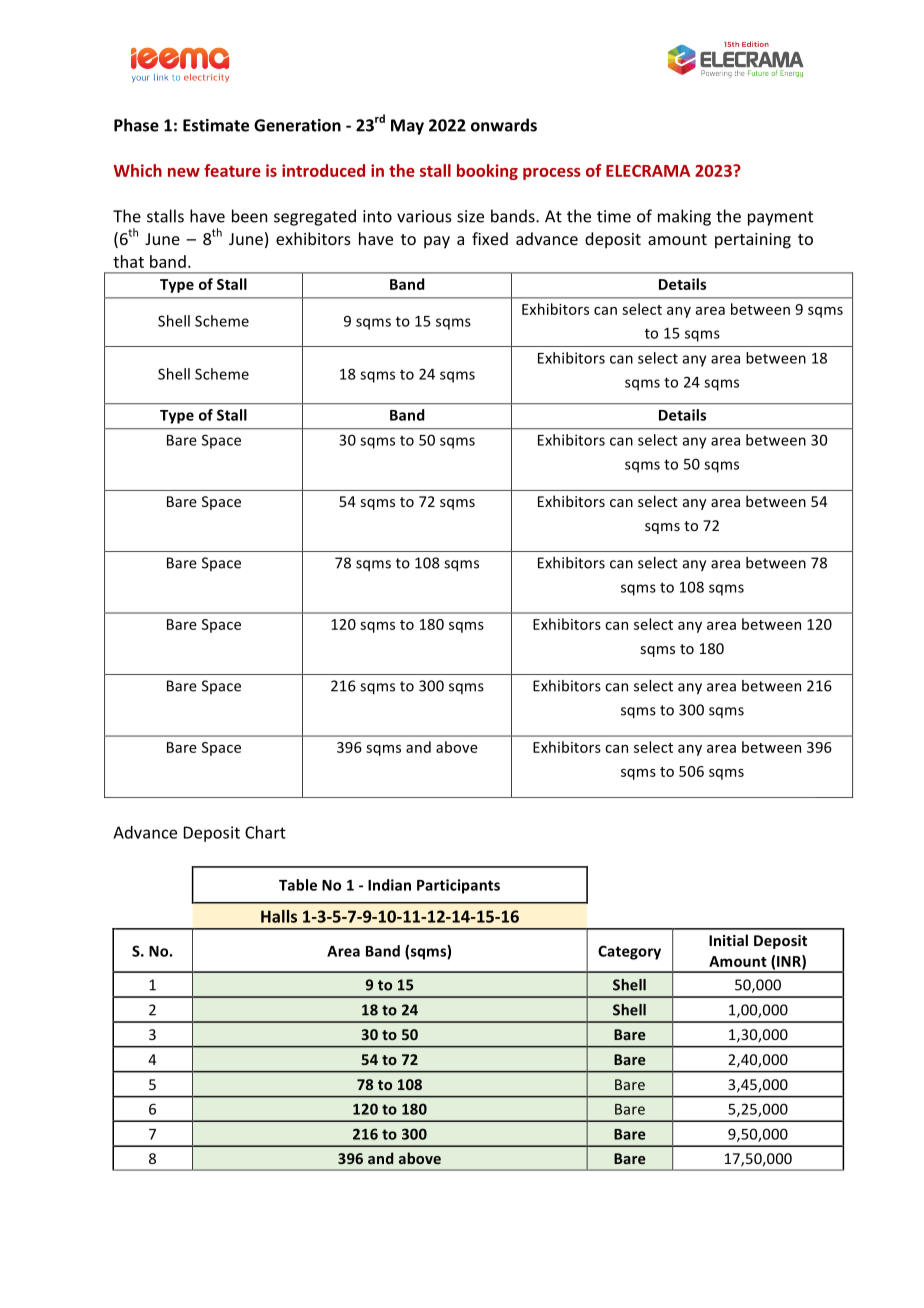 This screenshot has height=1308, width=924. Describe the element at coordinates (458, 886) in the screenshot. I see `Participants` at that location.
